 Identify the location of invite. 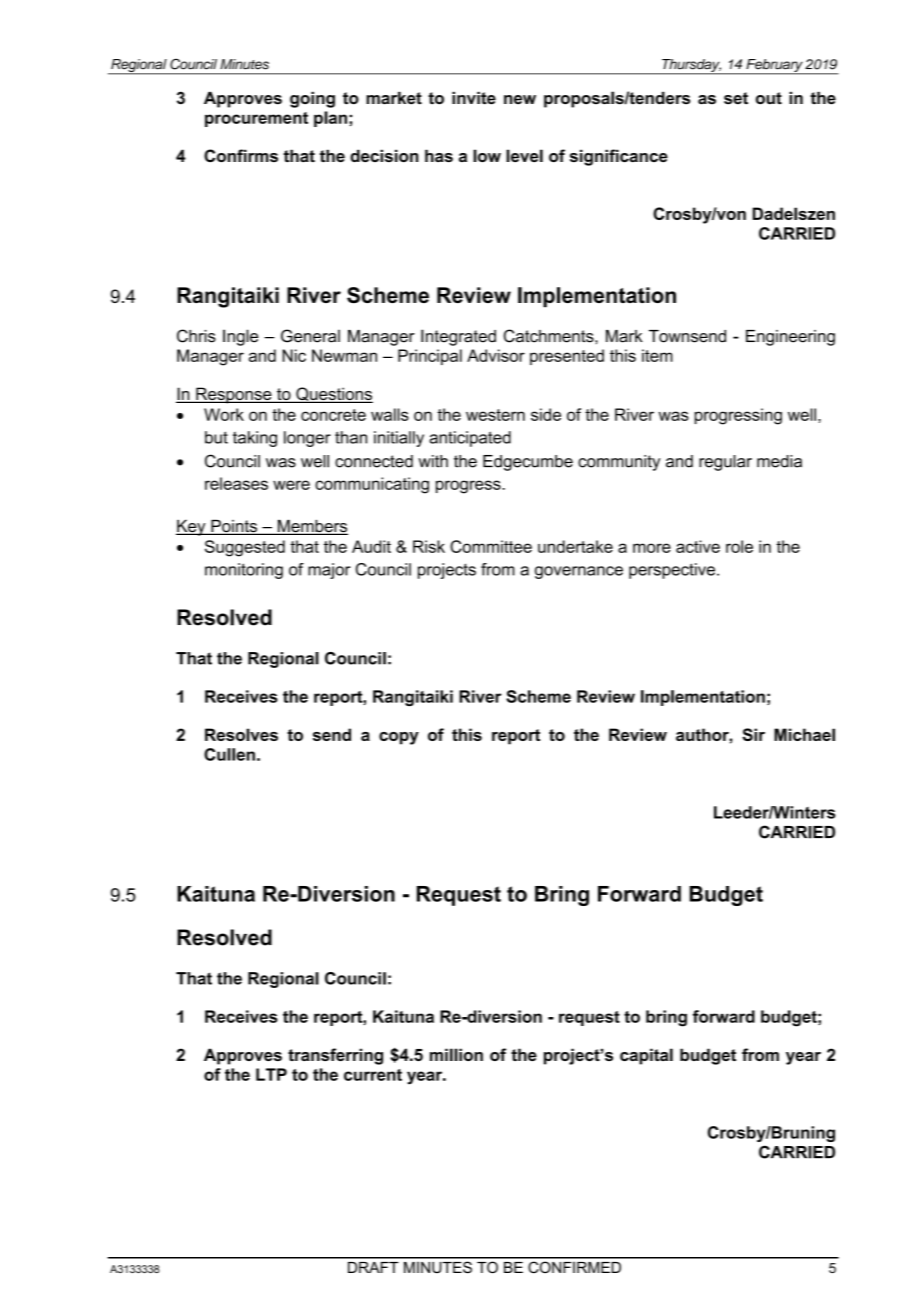
(474, 98).
